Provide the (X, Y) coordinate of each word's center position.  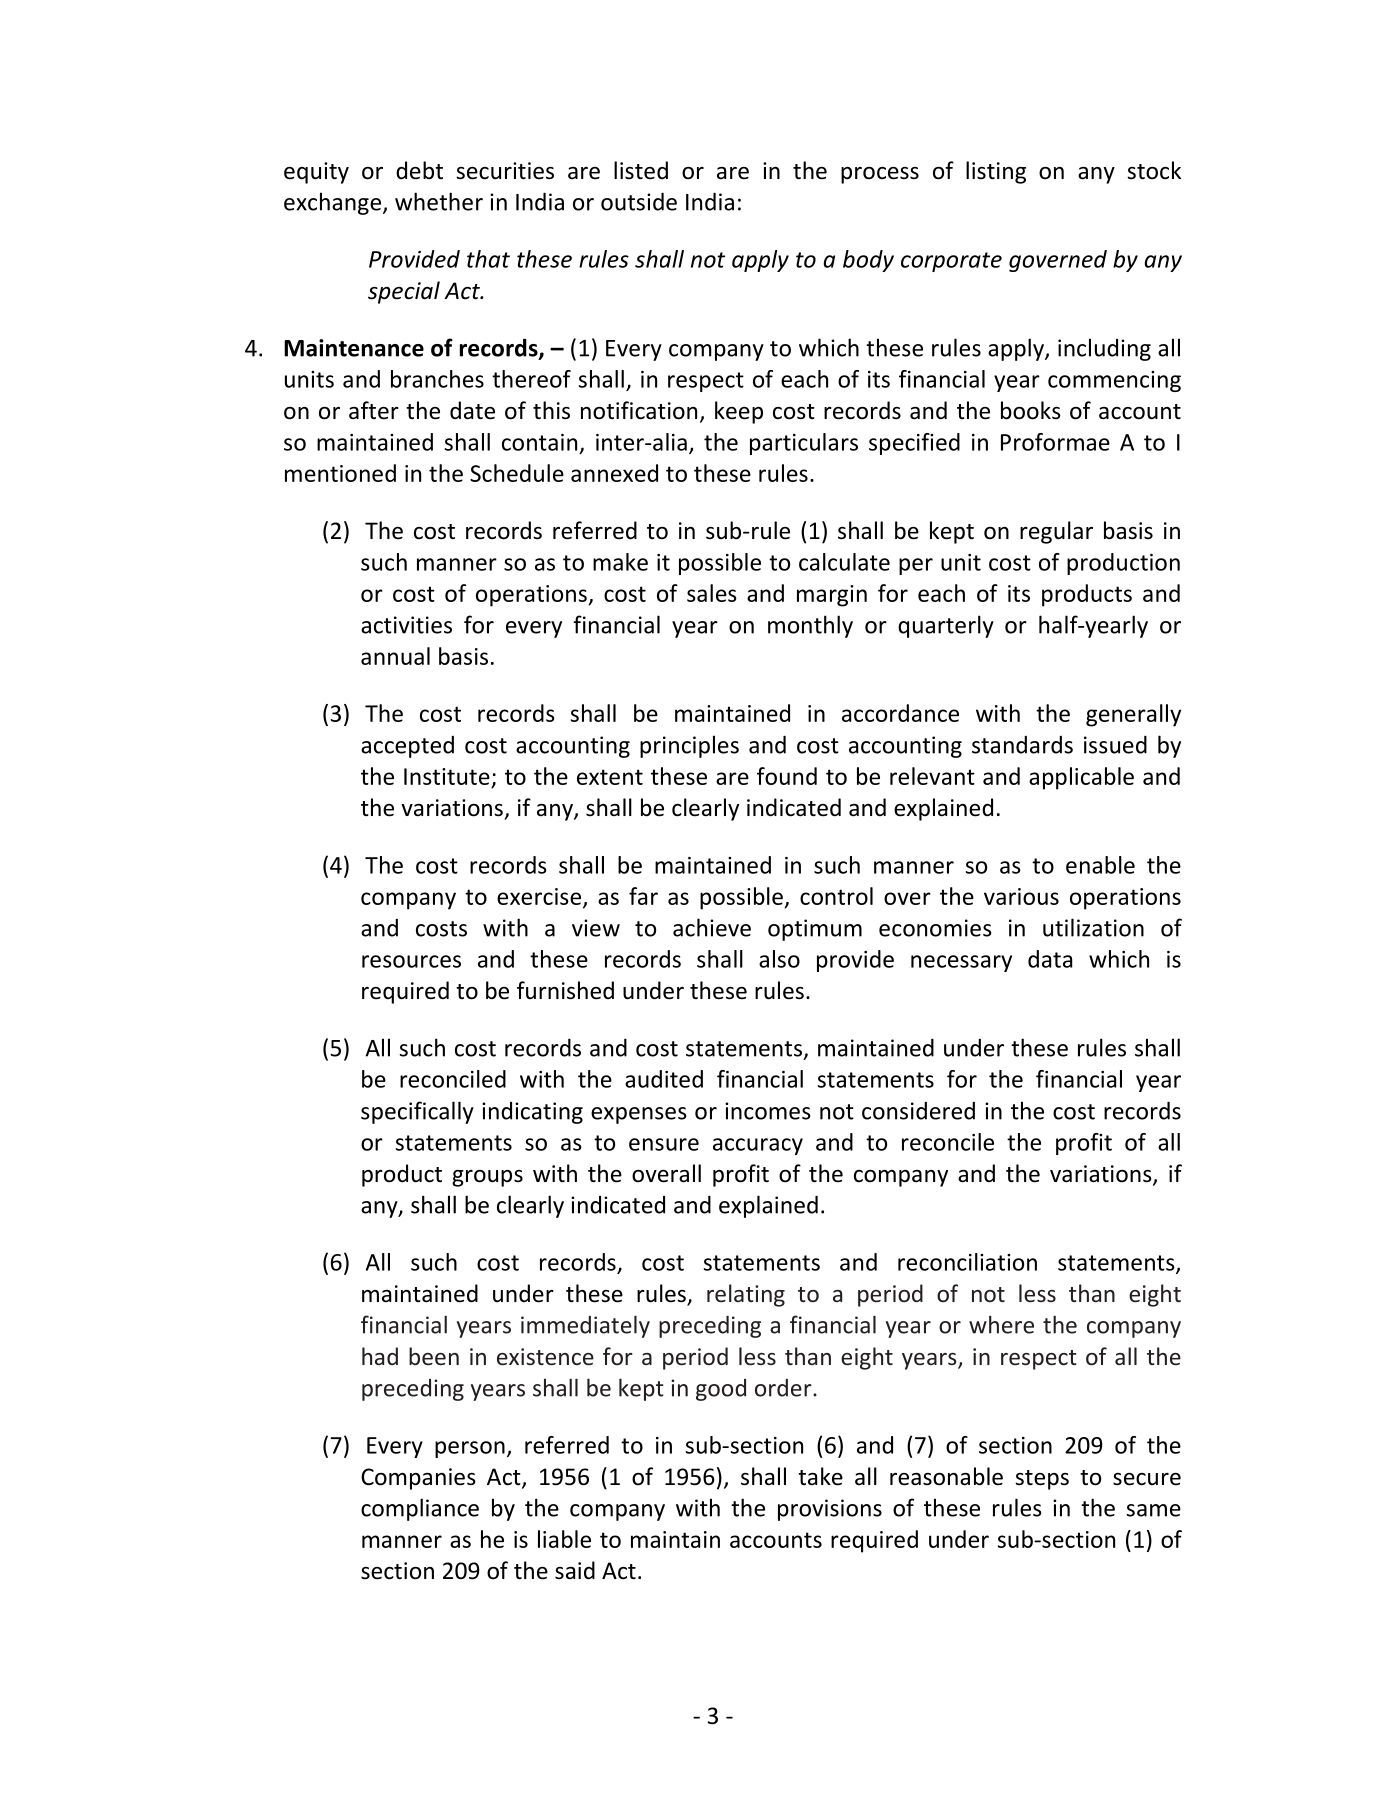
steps (1042, 1480)
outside (639, 201)
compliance (420, 1509)
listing (996, 172)
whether (439, 201)
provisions (830, 1510)
